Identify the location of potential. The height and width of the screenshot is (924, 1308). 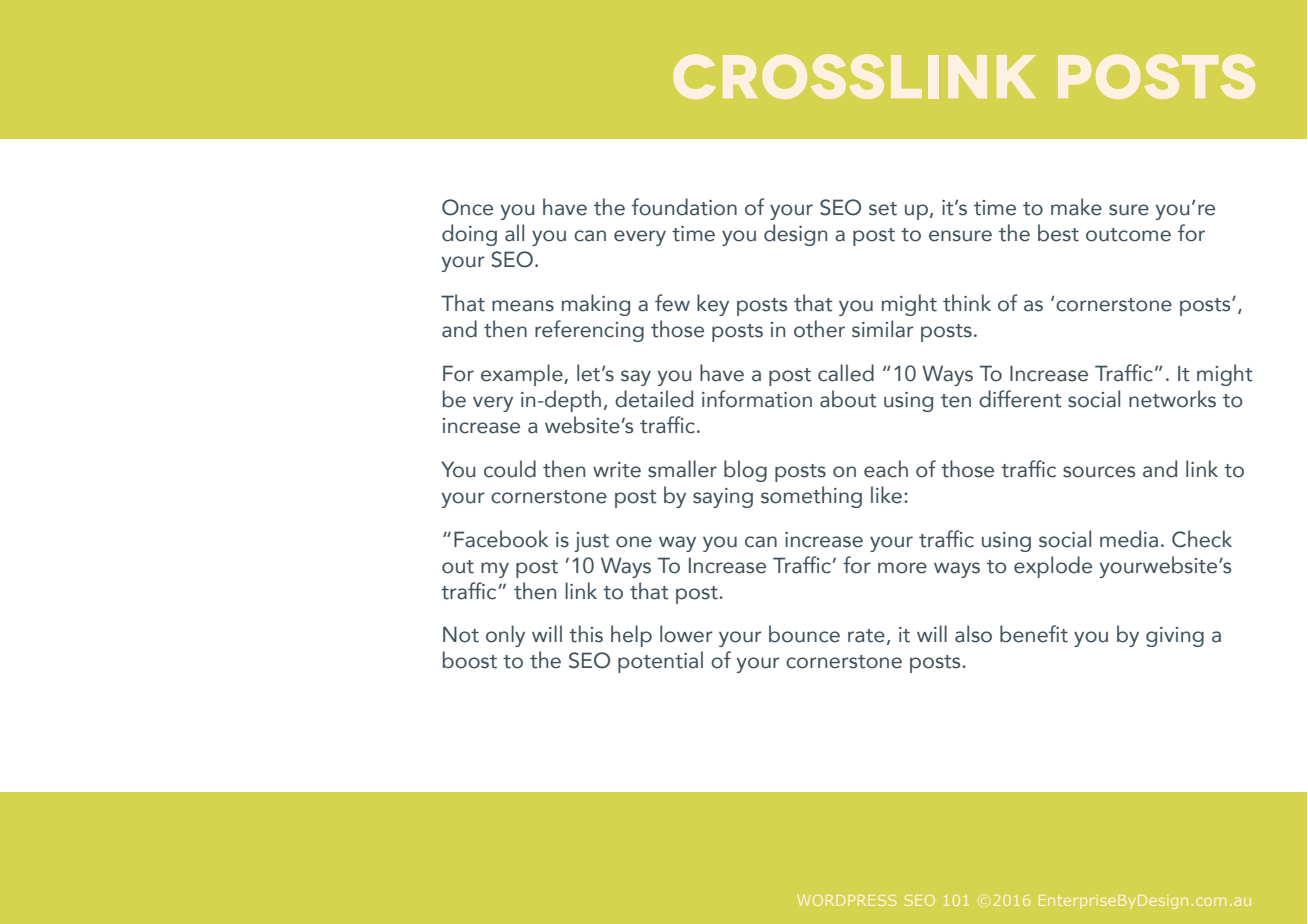
(660, 662).
